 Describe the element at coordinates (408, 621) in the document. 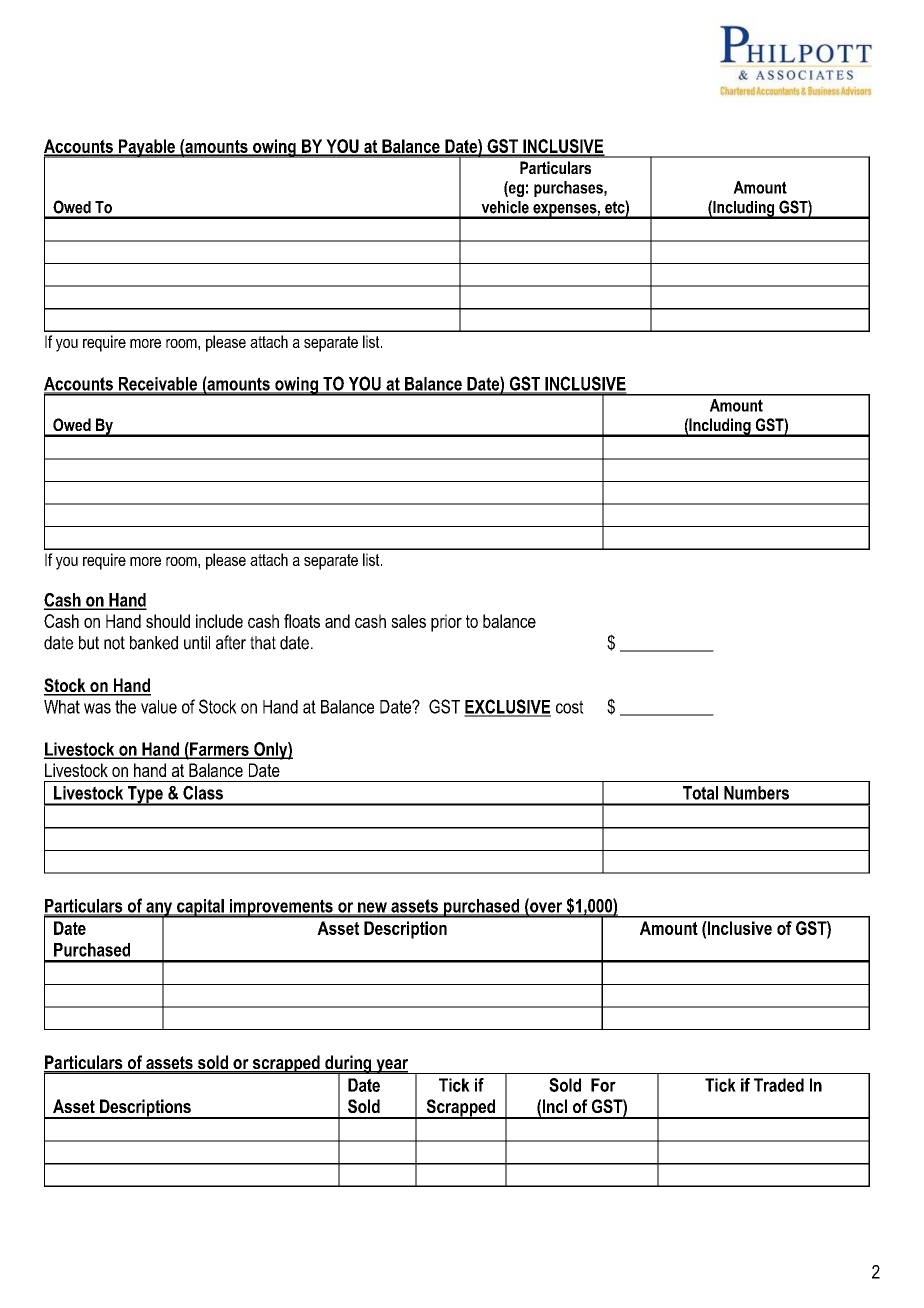

I see `sales` at that location.
